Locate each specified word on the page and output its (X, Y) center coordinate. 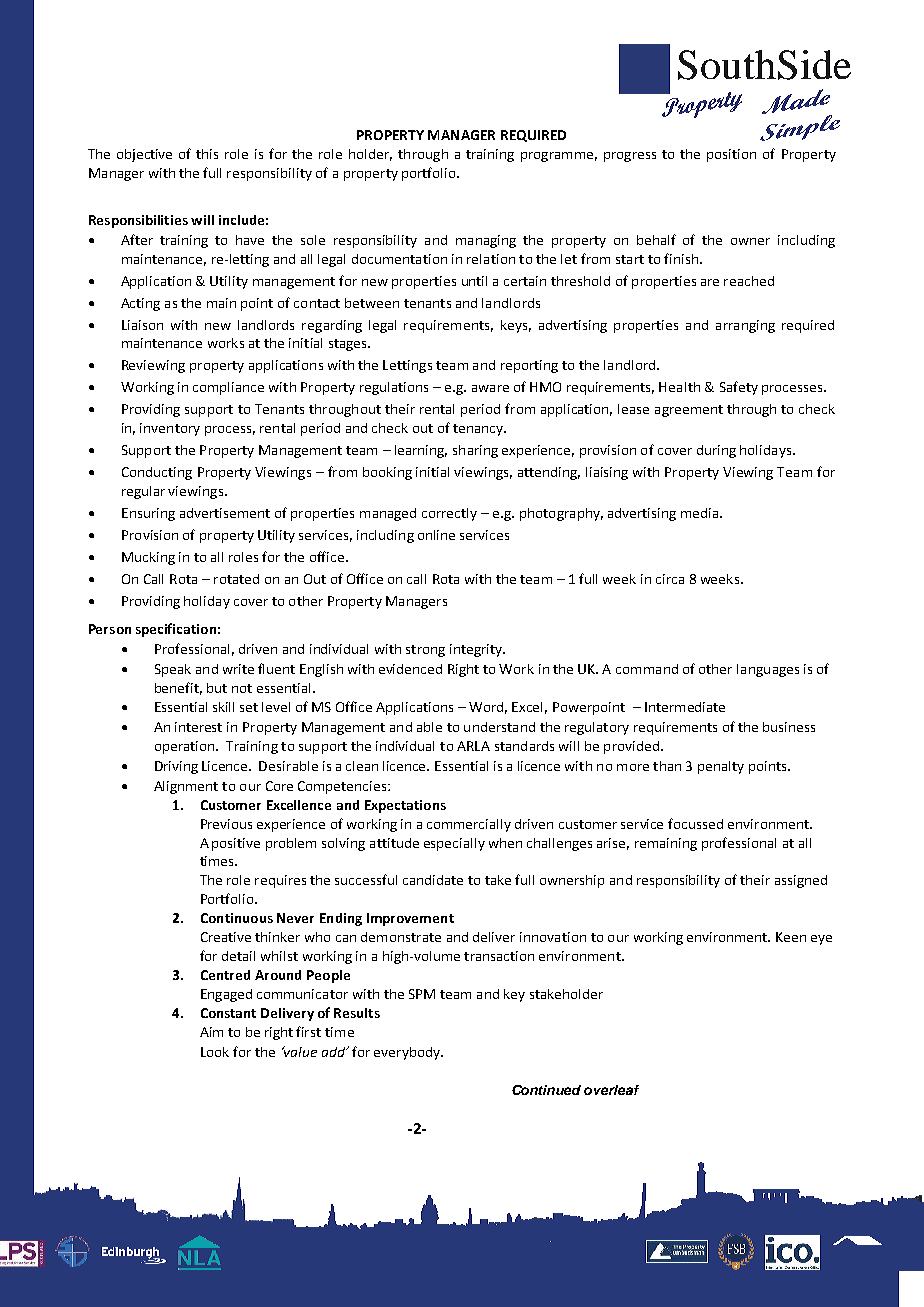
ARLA (473, 746)
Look (215, 1052)
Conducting (157, 473)
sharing (475, 451)
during (716, 451)
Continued (546, 1090)
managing (486, 241)
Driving (176, 767)
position (731, 155)
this (207, 154)
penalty (721, 767)
